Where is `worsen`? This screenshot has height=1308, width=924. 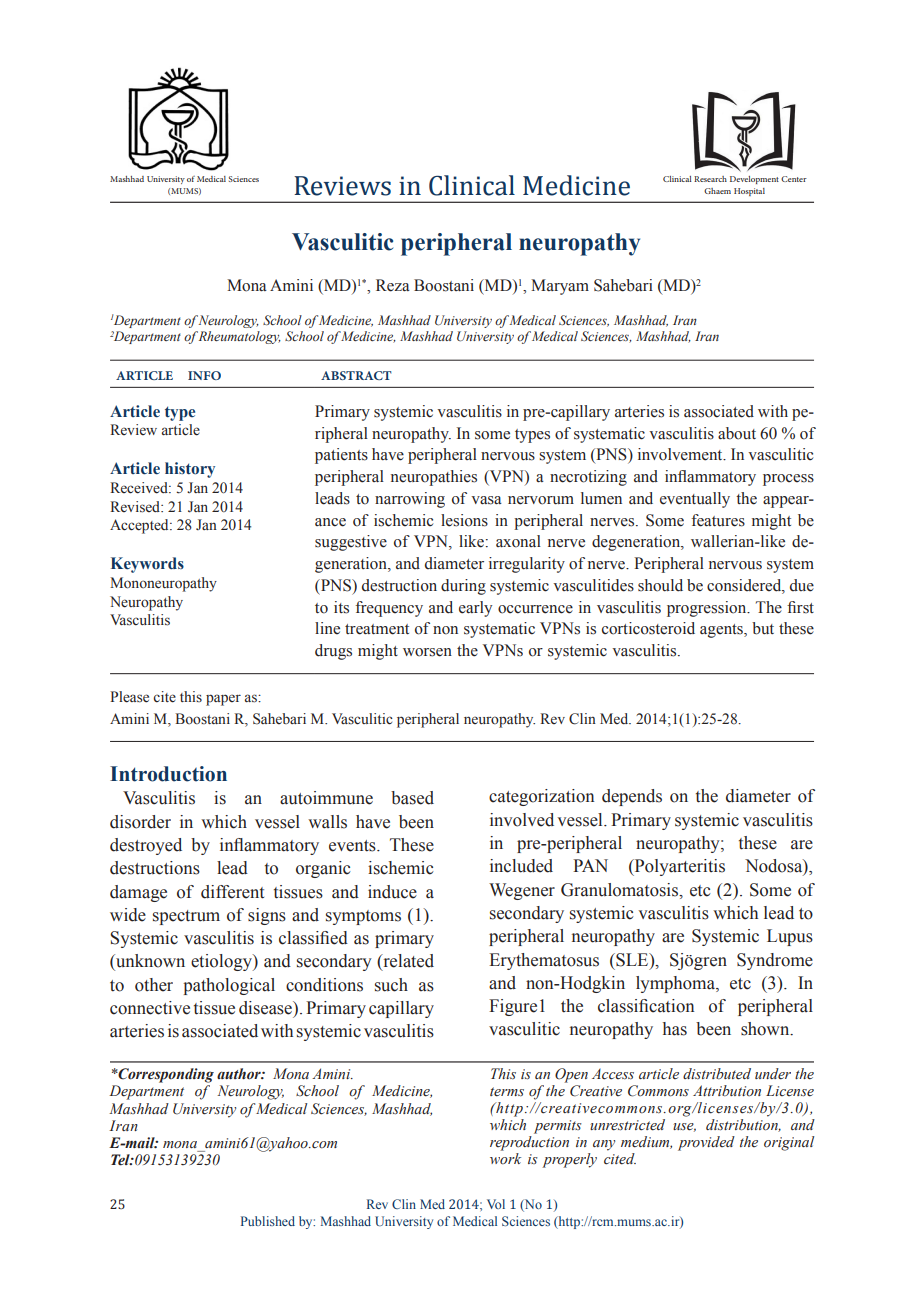
worsen is located at coordinates (427, 652).
